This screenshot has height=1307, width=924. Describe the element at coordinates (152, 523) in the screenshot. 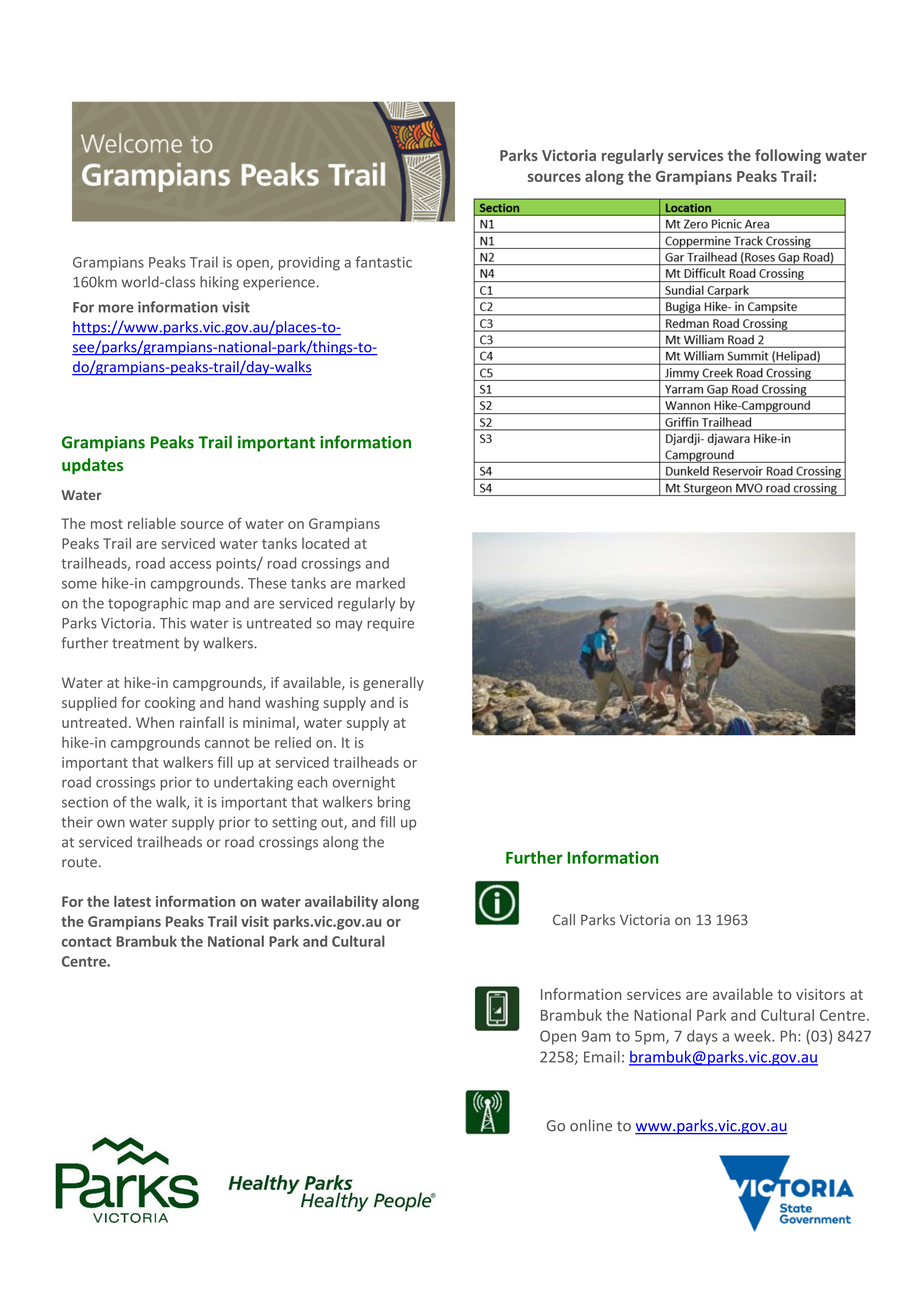

I see `reliable` at that location.
